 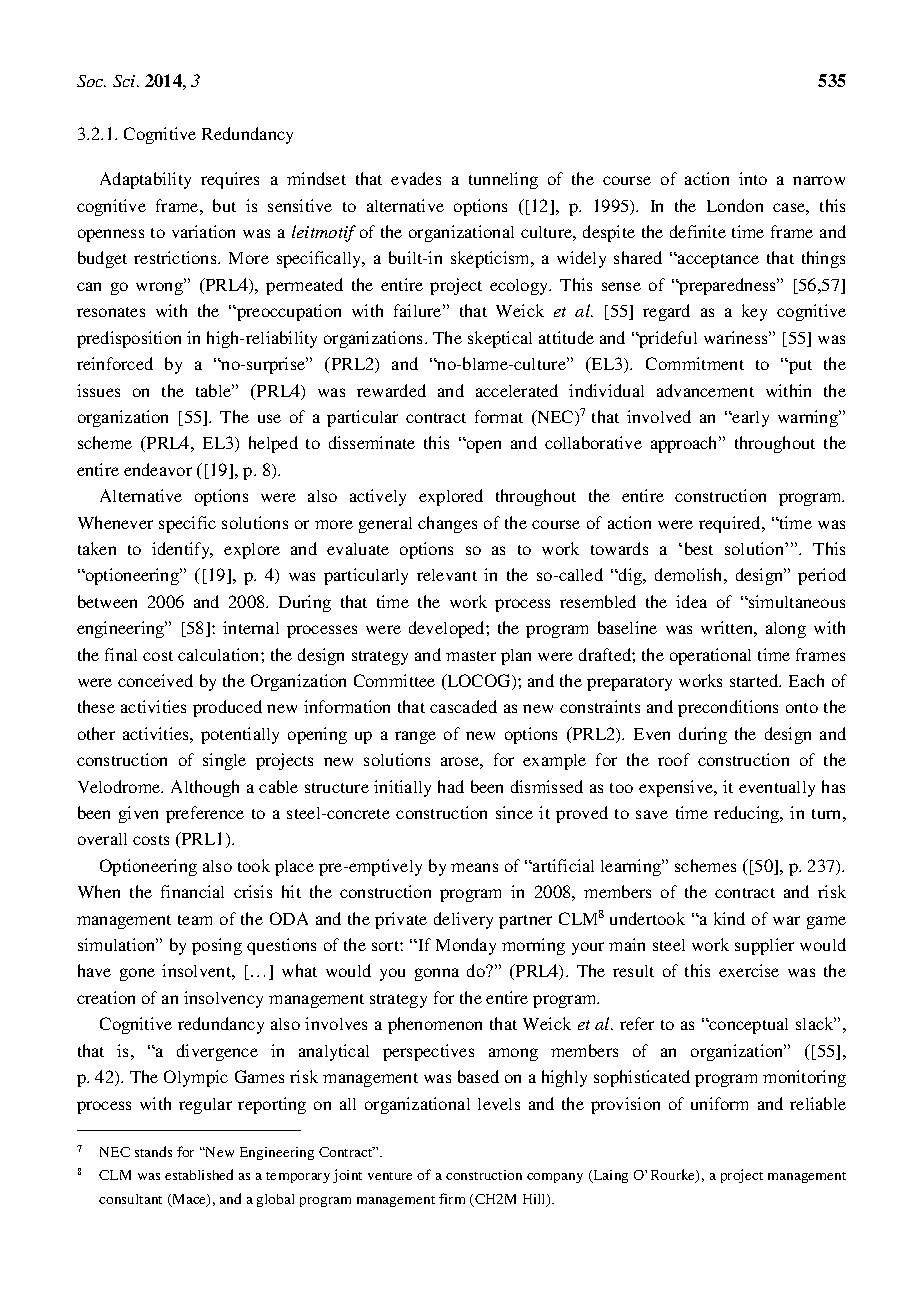 What do you see at coordinates (416, 178) in the page?
I see `evades` at bounding box center [416, 178].
